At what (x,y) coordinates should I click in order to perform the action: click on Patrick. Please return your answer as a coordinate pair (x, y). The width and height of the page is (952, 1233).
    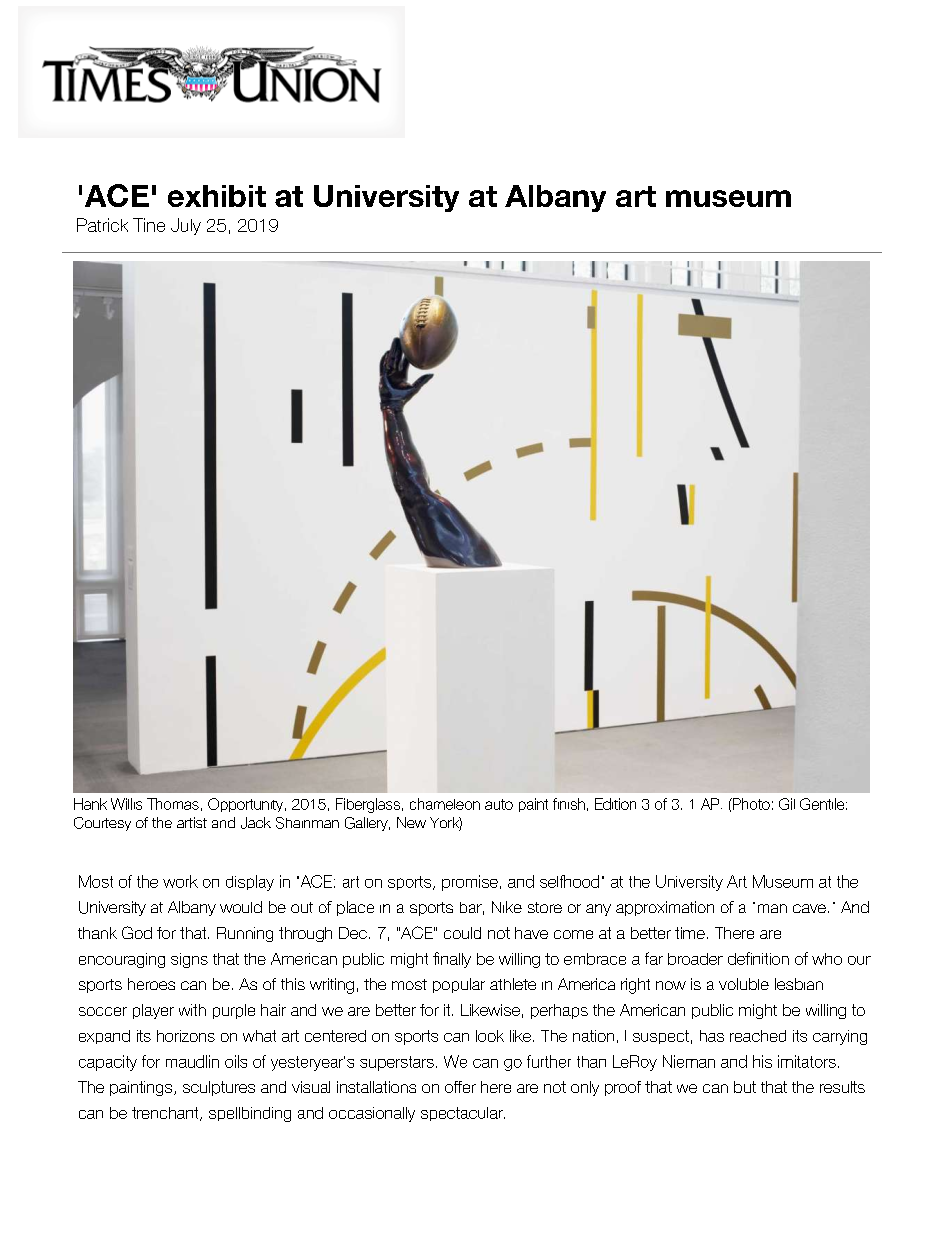
    Looking at the image, I should click on (102, 225).
